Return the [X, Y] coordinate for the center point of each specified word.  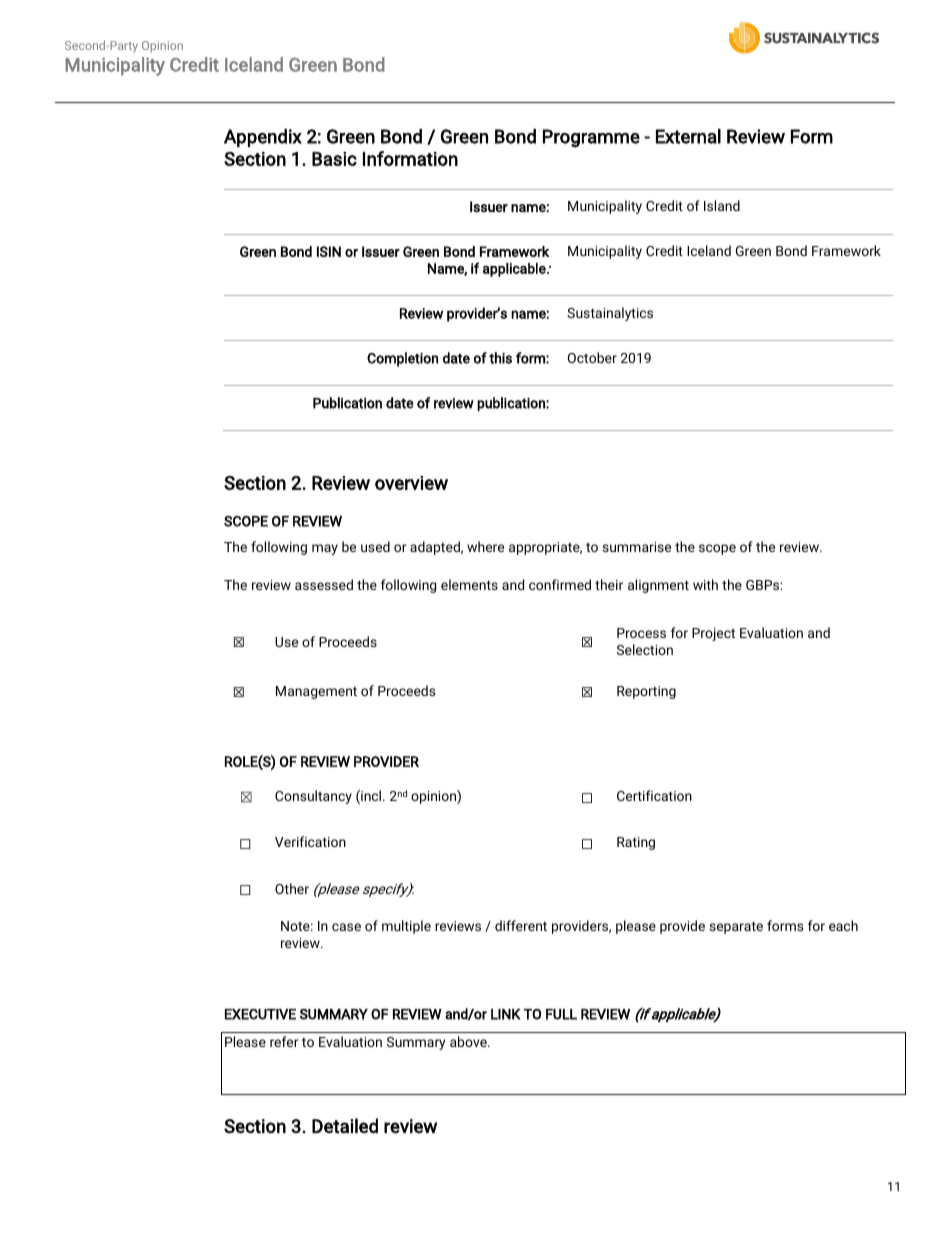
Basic [334, 159]
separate [736, 928]
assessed [324, 584]
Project [713, 634]
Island [722, 205]
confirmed [560, 584]
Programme [591, 138]
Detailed [345, 1126]
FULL [561, 1014]
